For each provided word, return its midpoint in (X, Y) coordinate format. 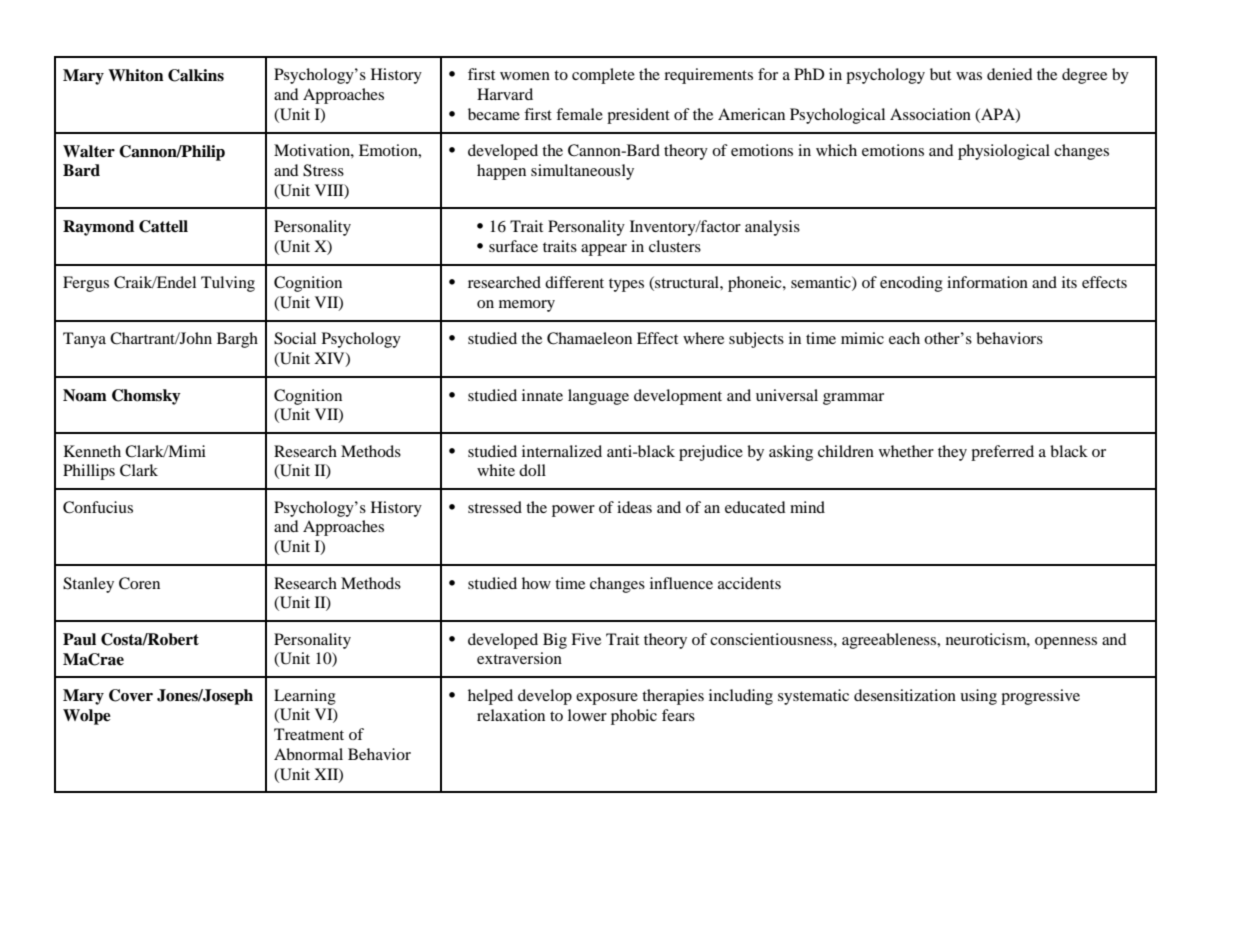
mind (807, 507)
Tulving (228, 284)
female (579, 114)
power (573, 511)
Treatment (309, 734)
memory (527, 306)
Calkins (196, 75)
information (987, 282)
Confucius (98, 507)
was (969, 76)
